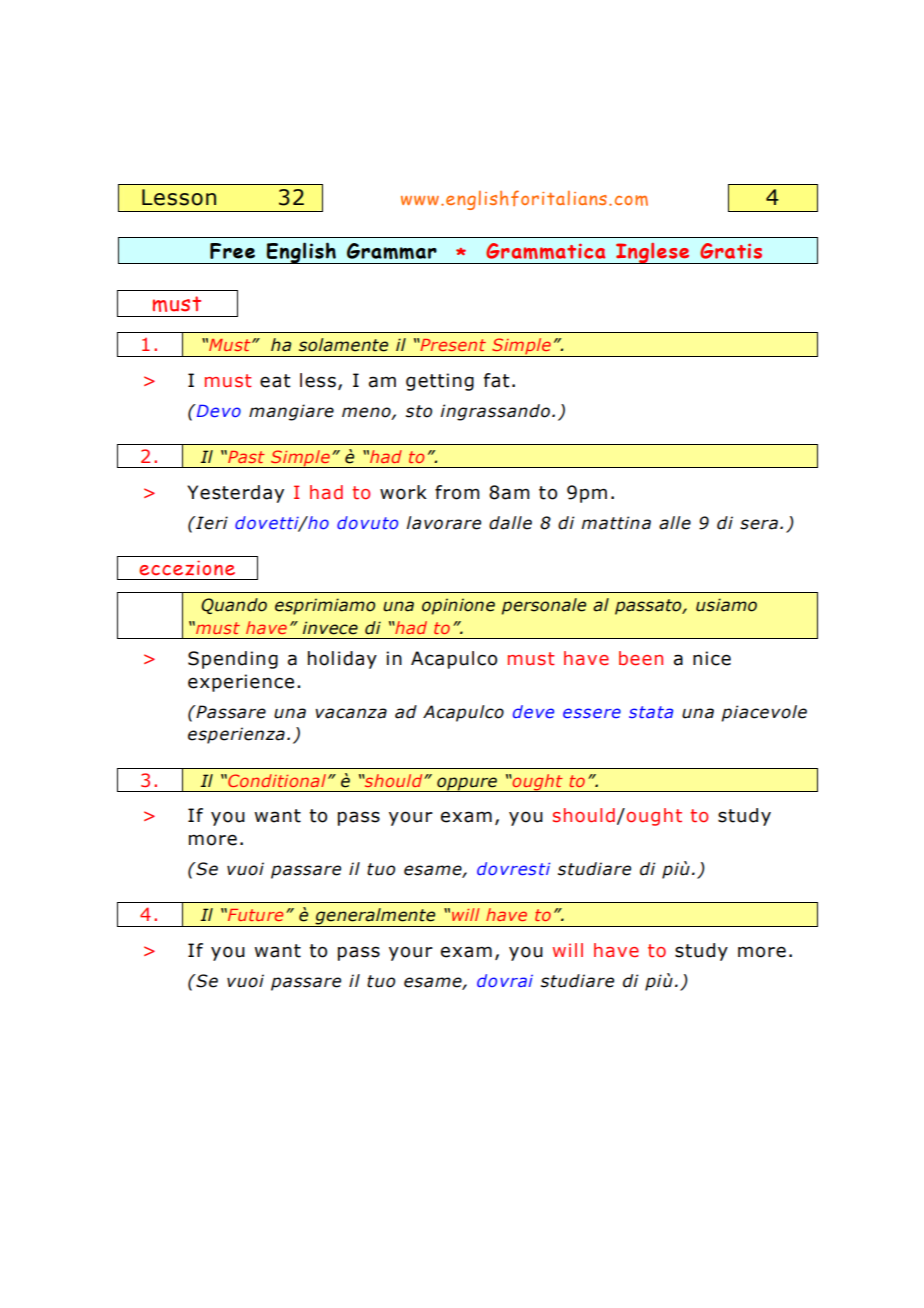 The height and width of the page is (1308, 924). Describe the element at coordinates (403, 492) in the page. I see `work` at that location.
